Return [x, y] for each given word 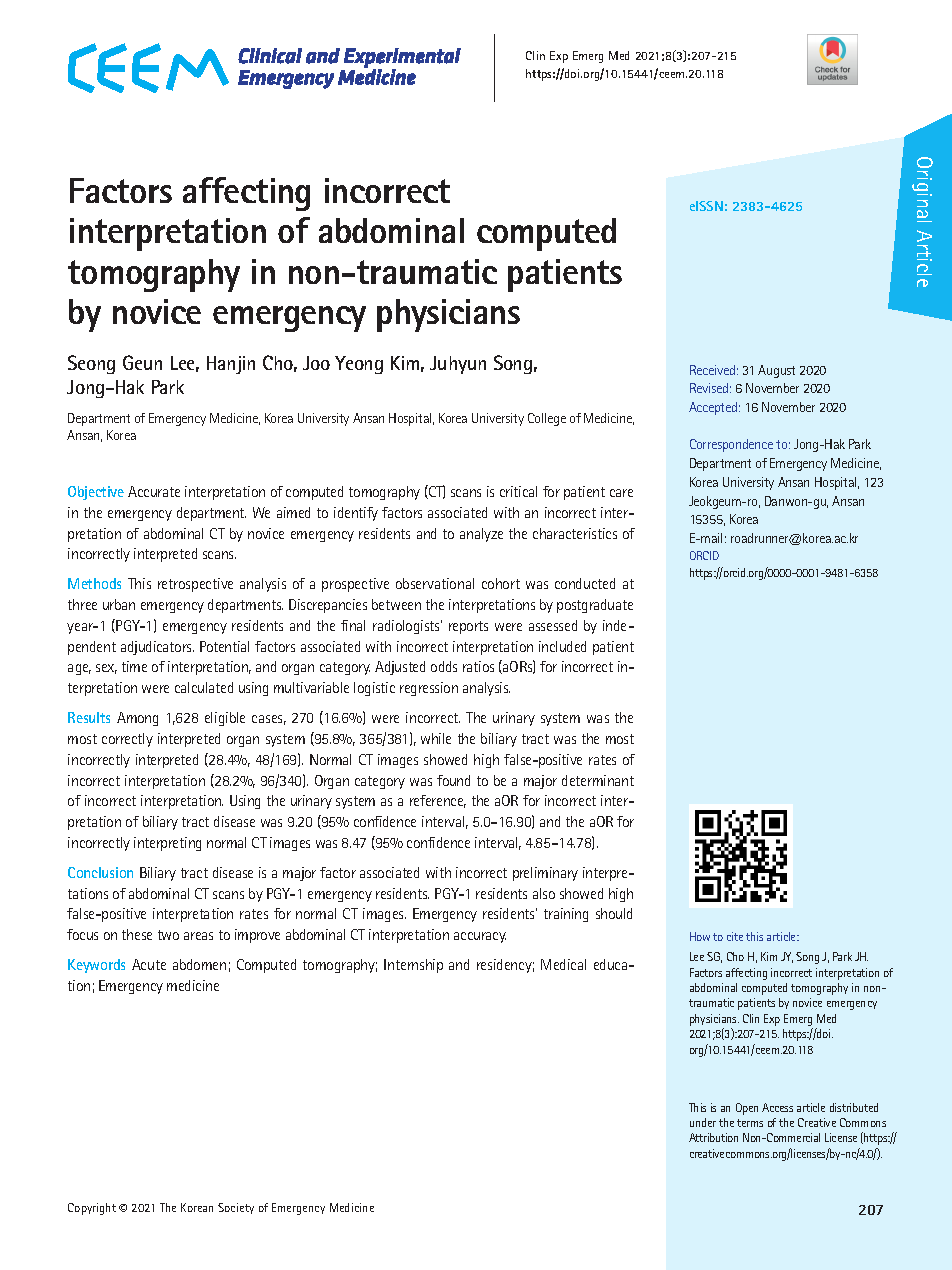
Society [236, 1208]
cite [735, 936]
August [776, 371]
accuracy [480, 937]
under [703, 1122]
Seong [91, 364]
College [547, 419]
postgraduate [595, 606]
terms [750, 1123]
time [134, 666]
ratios [478, 666]
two [168, 935]
